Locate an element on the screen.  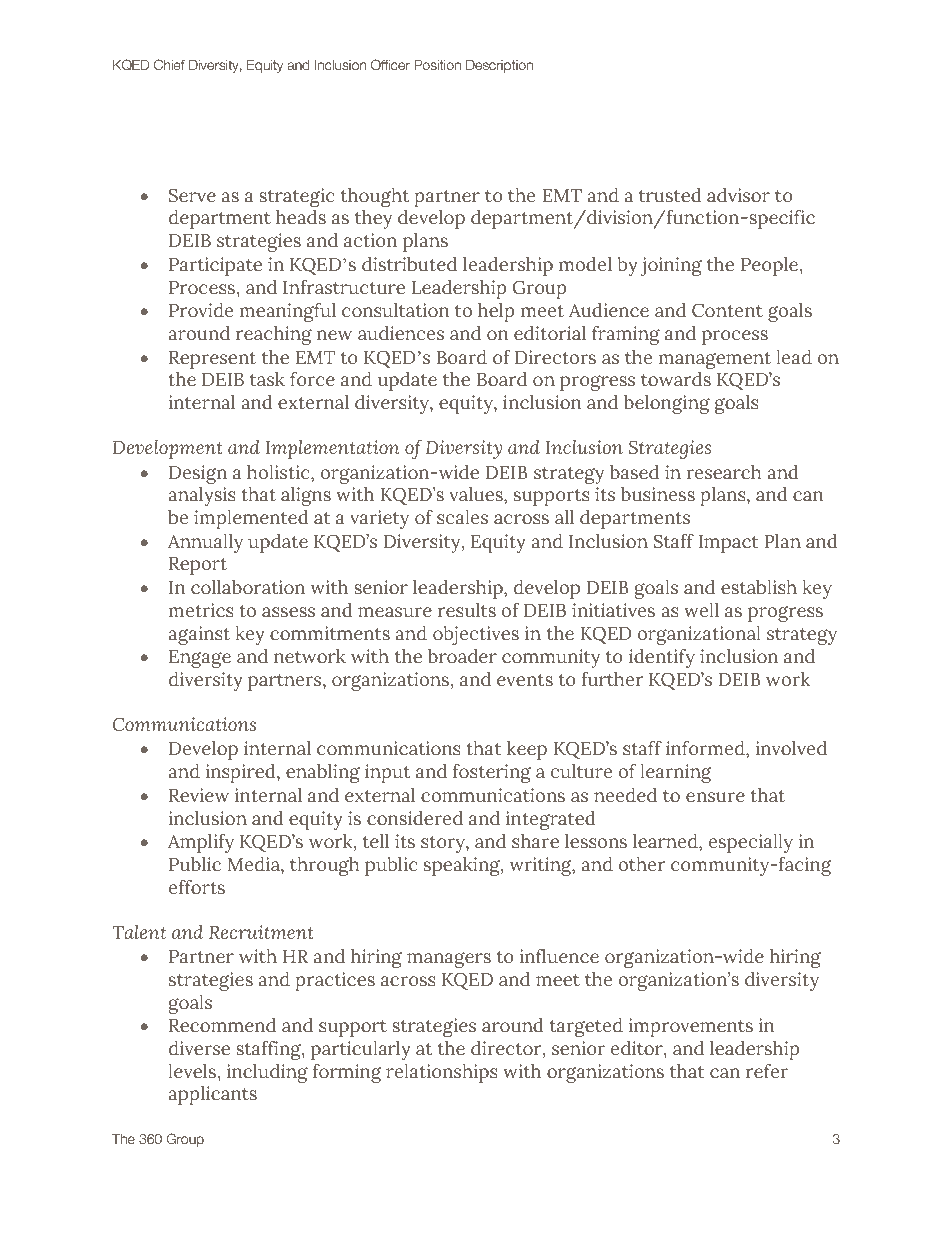
Amplify is located at coordinates (201, 843).
